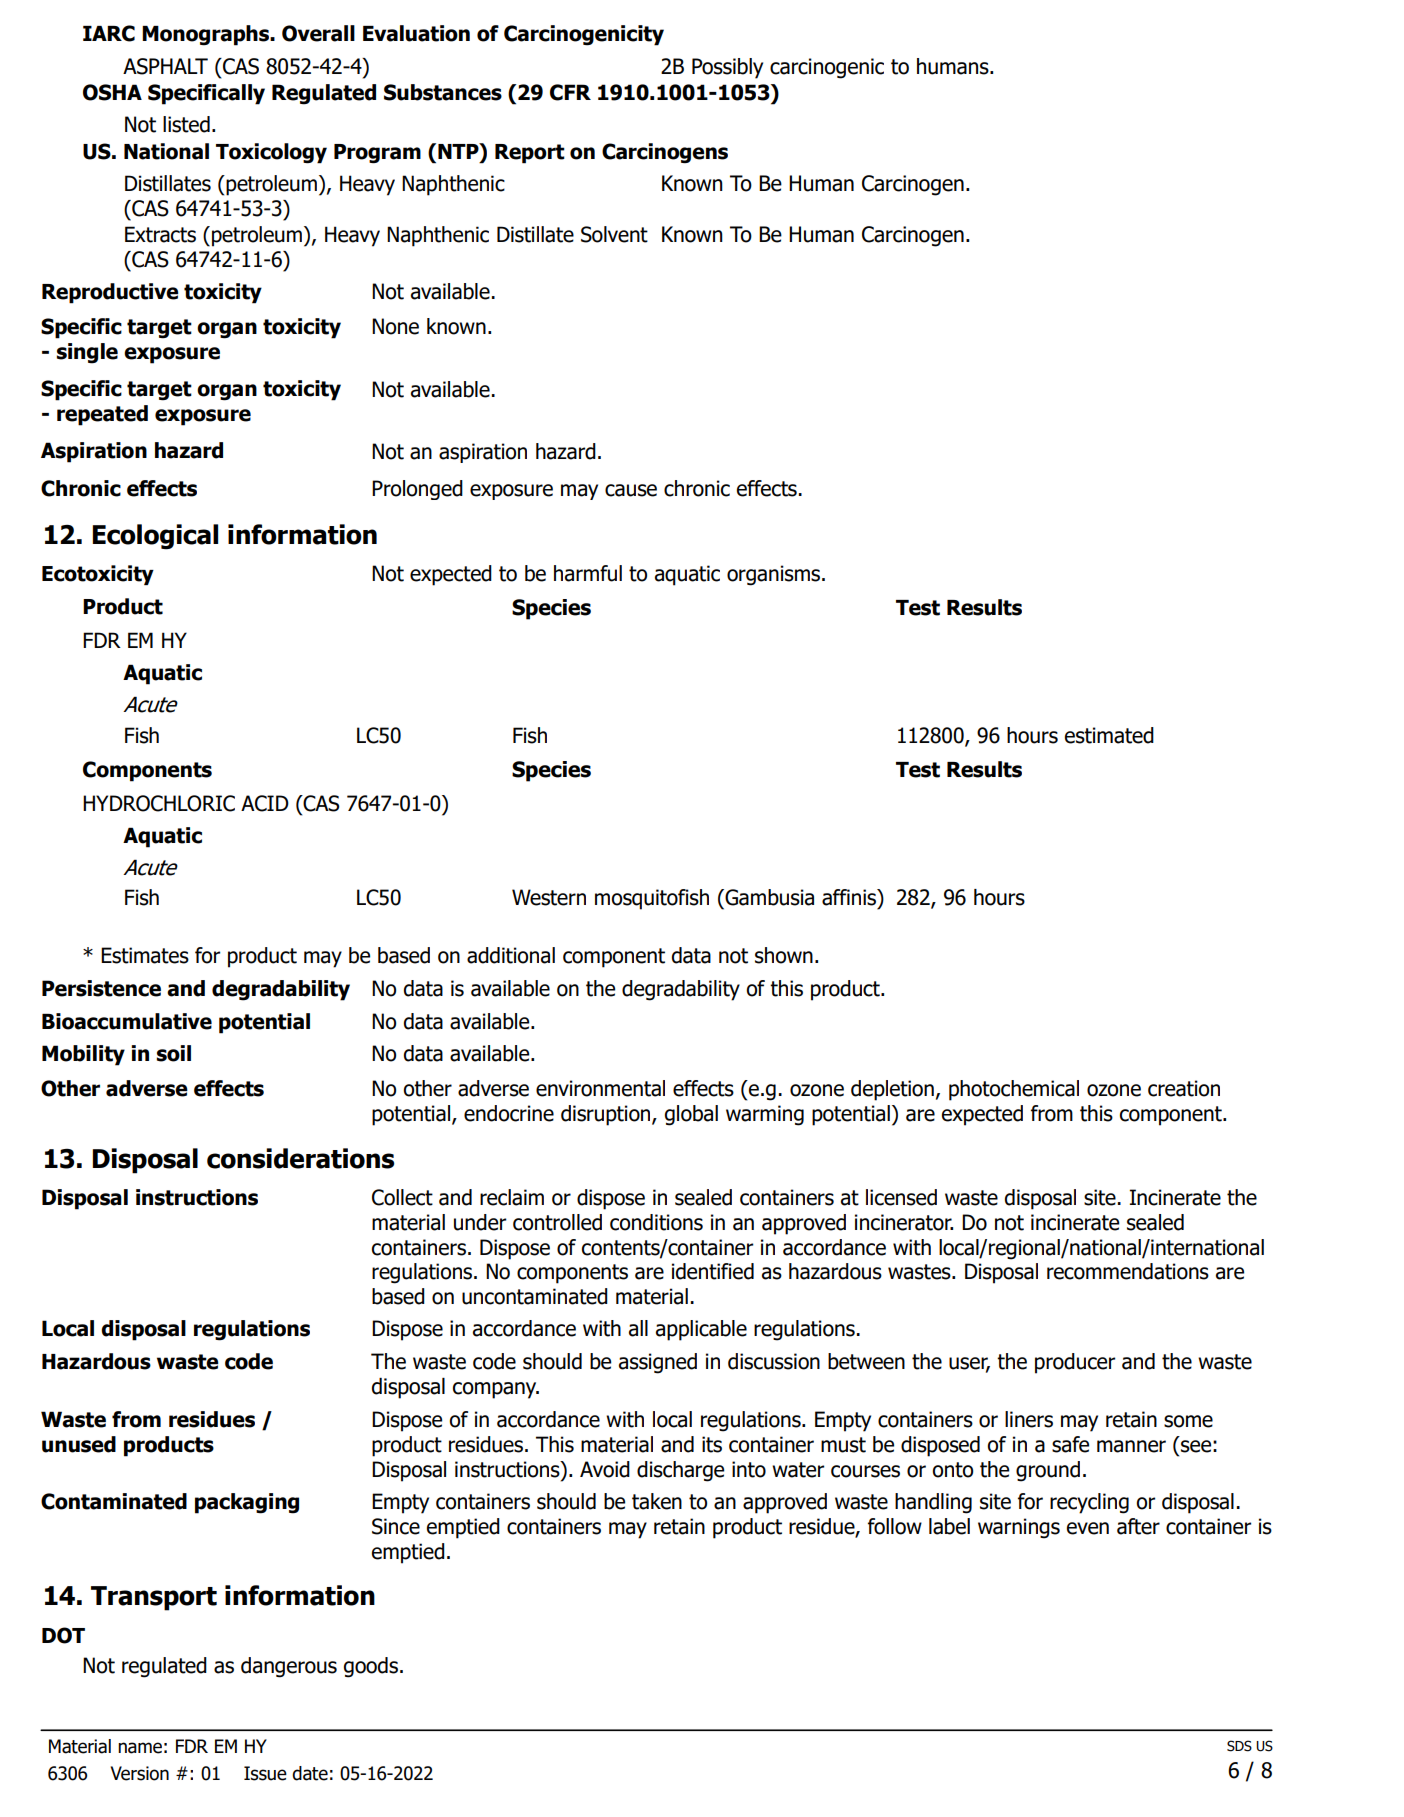 Image resolution: width=1404 pixels, height=1817 pixels. What do you see at coordinates (727, 68) in the screenshot?
I see `Possibly` at bounding box center [727, 68].
